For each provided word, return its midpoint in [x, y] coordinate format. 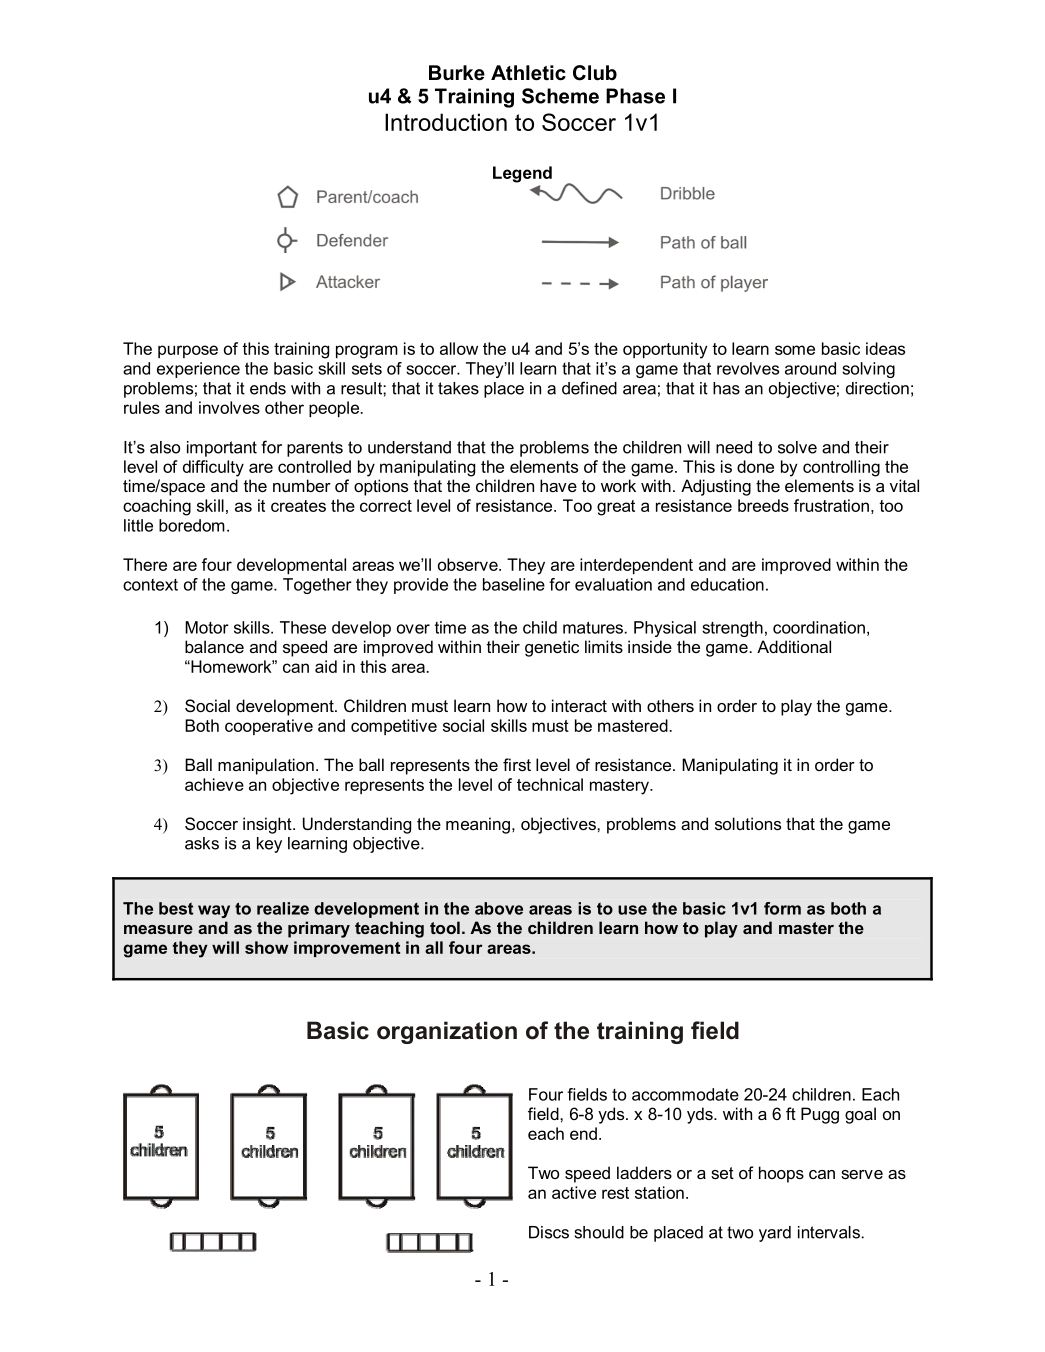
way [214, 911]
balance [214, 646]
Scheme [560, 96]
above [499, 908]
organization [447, 1032]
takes [458, 388]
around [810, 368]
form [782, 908]
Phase [635, 96]
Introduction [446, 122]
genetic [552, 648]
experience [198, 370]
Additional [794, 646]
